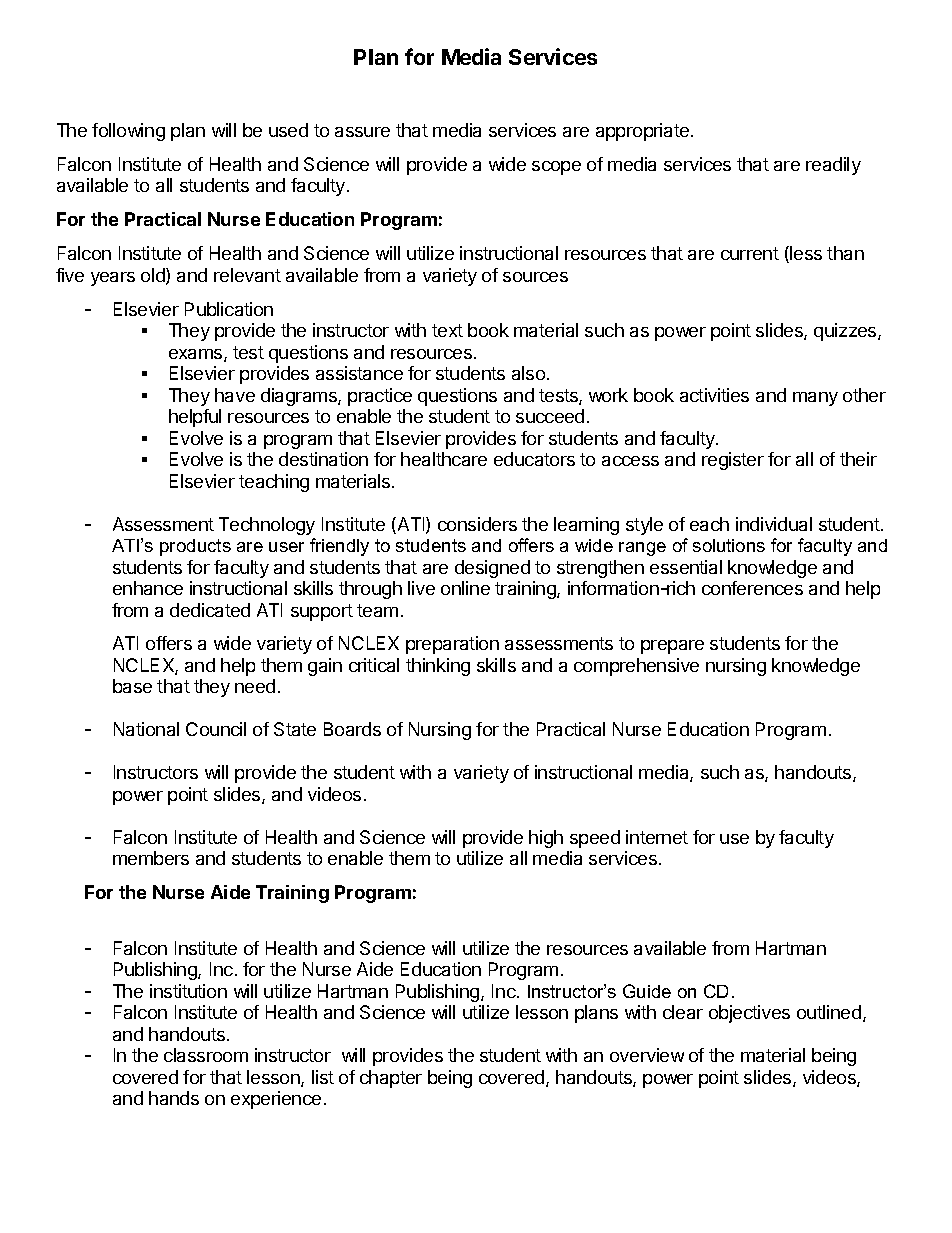 The width and height of the page is (952, 1233). What do you see at coordinates (146, 729) in the page?
I see `National` at bounding box center [146, 729].
